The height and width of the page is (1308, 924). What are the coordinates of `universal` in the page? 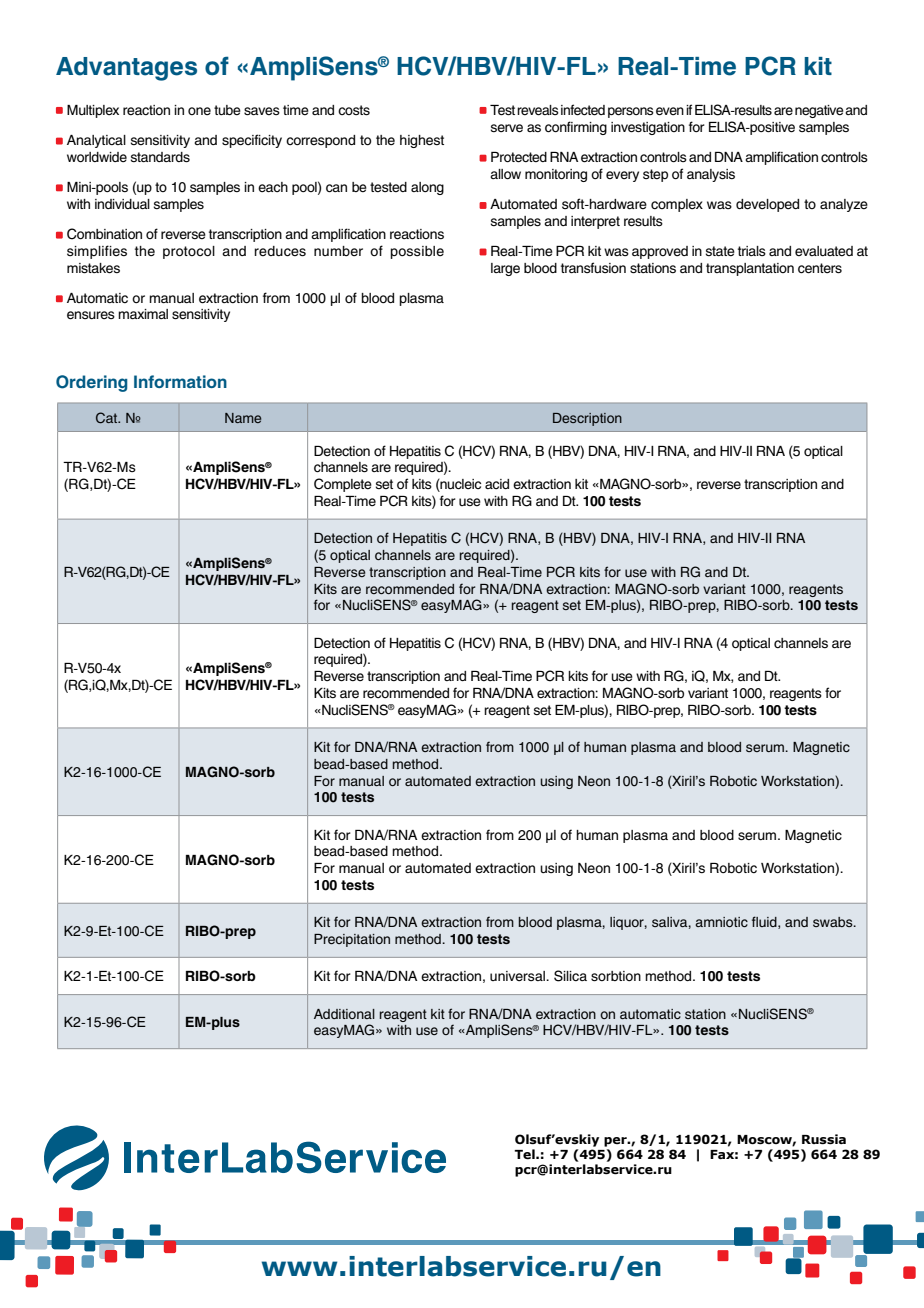 It's located at (518, 976).
